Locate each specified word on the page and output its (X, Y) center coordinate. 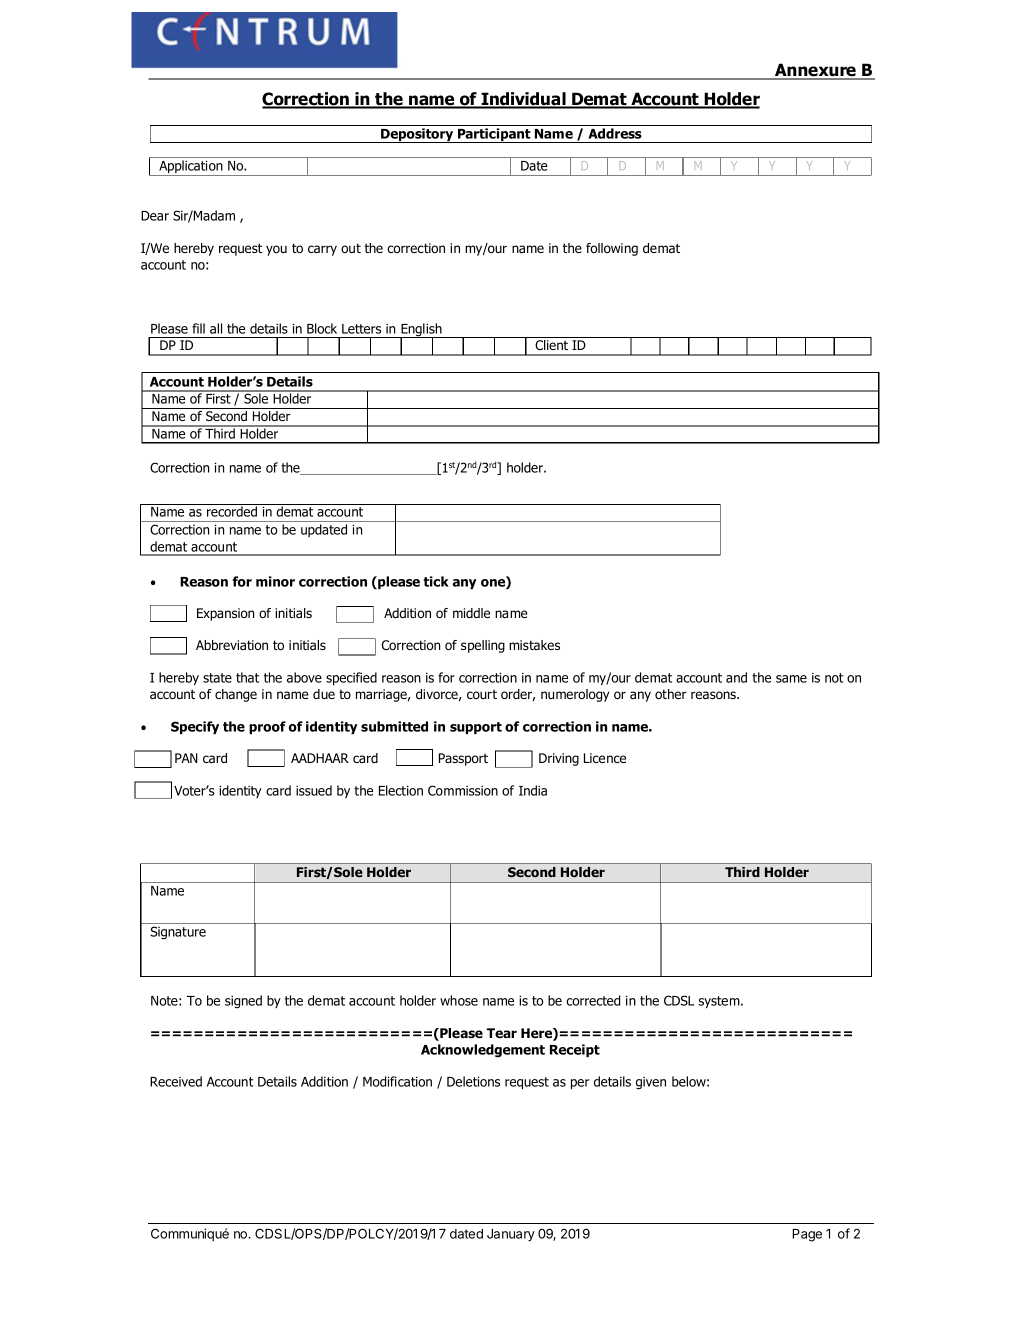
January (511, 1235)
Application (191, 168)
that (247, 677)
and (736, 677)
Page (807, 1235)
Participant (494, 135)
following (612, 249)
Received (176, 1081)
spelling (483, 646)
